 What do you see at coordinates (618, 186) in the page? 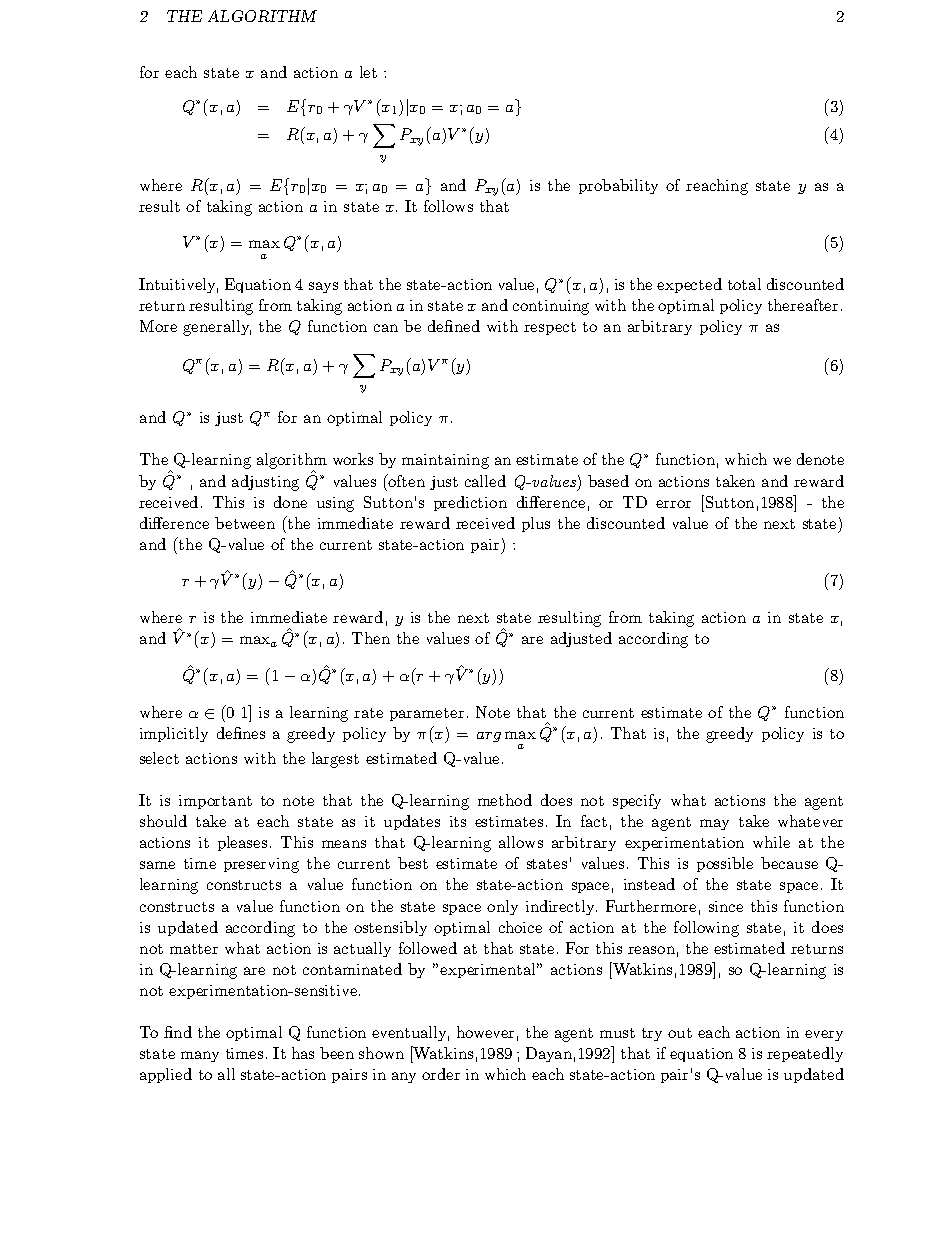
I see `probability` at bounding box center [618, 186].
